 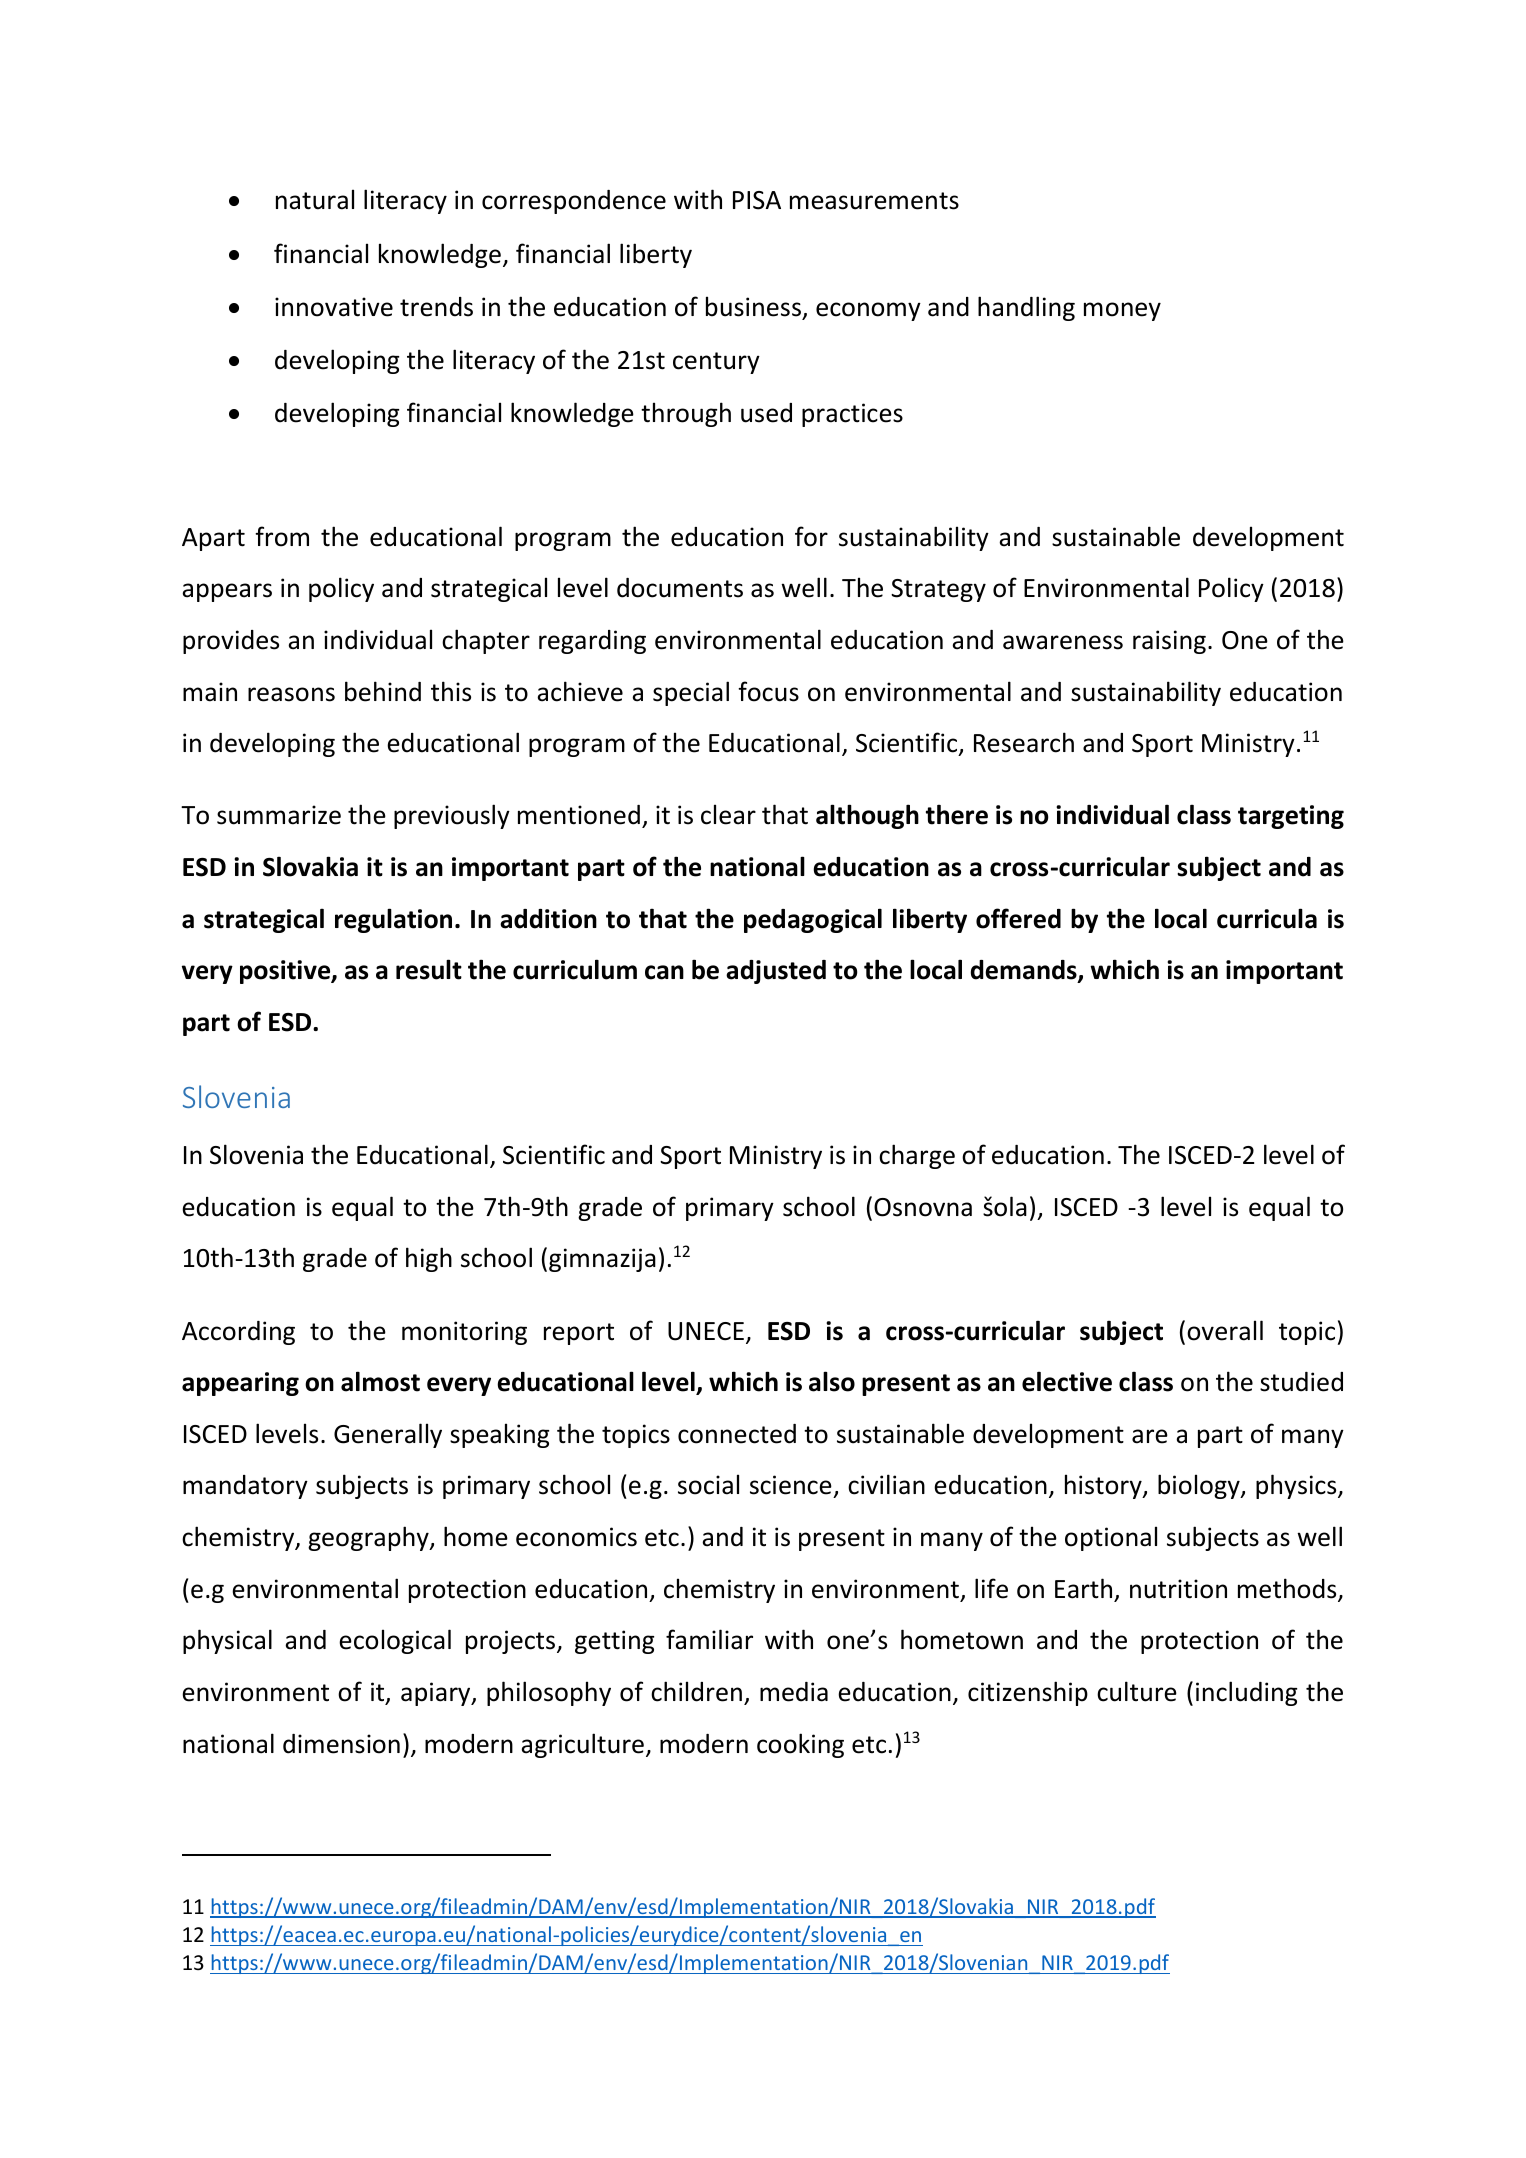 What do you see at coordinates (429, 1259) in the screenshot?
I see `high` at bounding box center [429, 1259].
